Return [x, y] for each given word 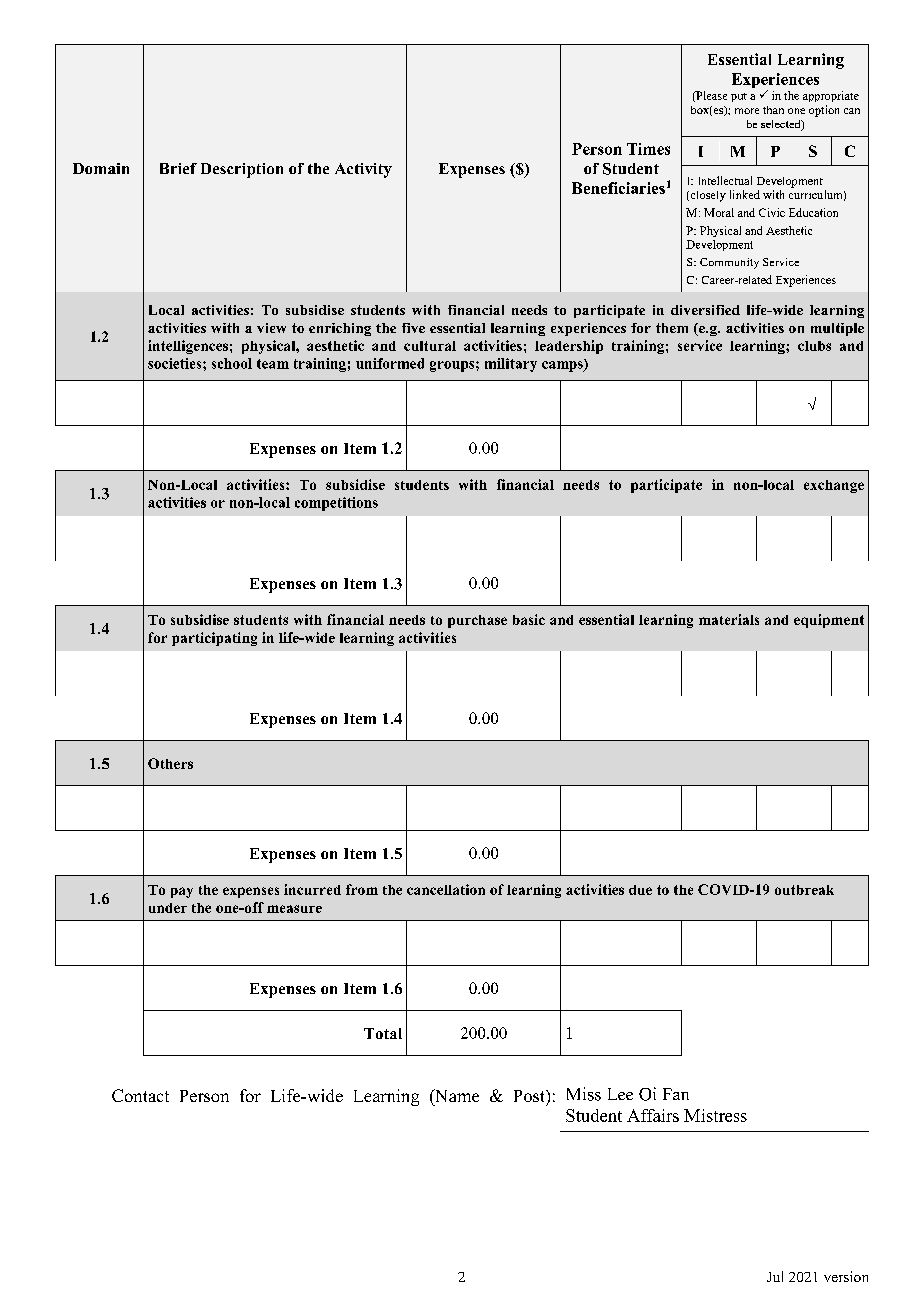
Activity [363, 170]
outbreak [804, 890]
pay [182, 892]
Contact [140, 1095]
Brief [178, 168]
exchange [834, 486]
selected [782, 125]
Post [530, 1096]
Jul [775, 1276]
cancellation [446, 889]
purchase [477, 621]
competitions [336, 504]
